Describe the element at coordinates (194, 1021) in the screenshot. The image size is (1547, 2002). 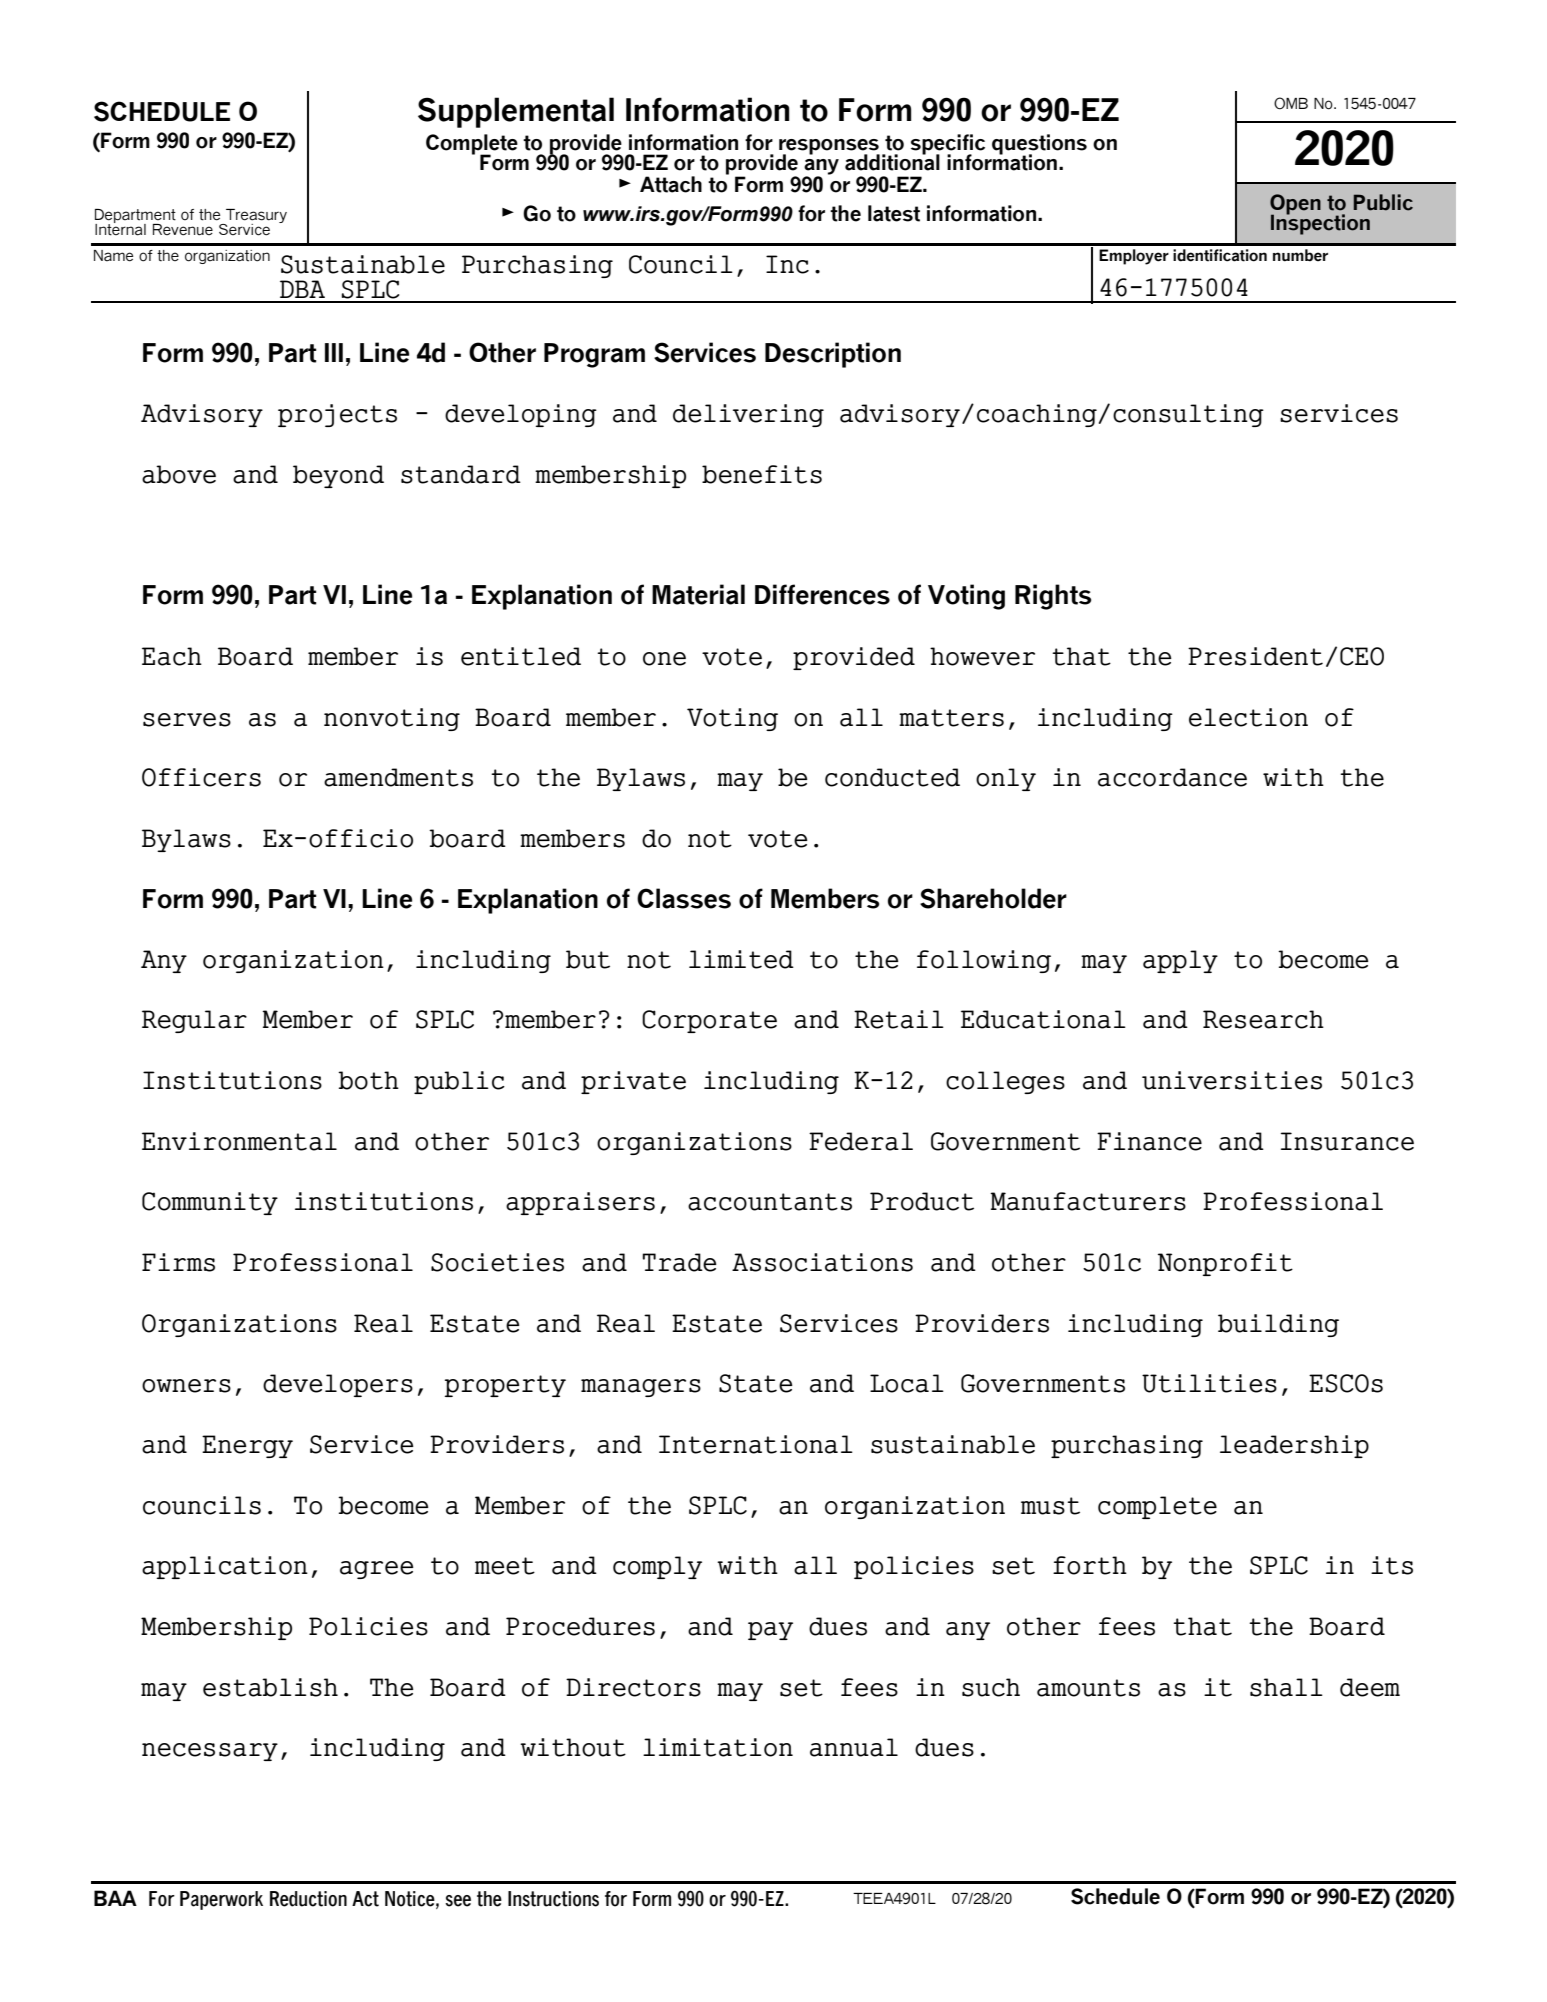
I see `Regular` at that location.
